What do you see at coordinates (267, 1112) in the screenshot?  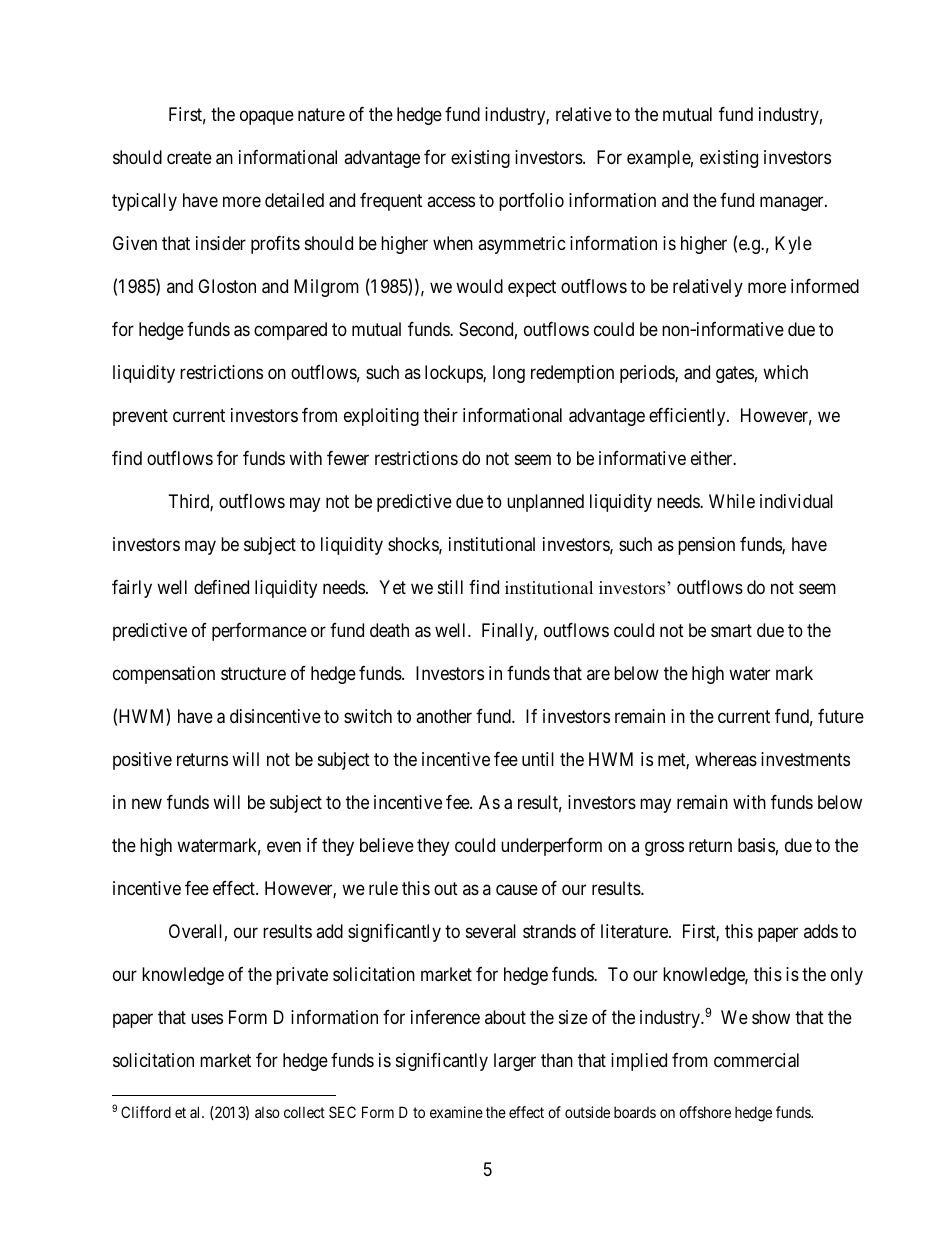 I see `also` at bounding box center [267, 1112].
